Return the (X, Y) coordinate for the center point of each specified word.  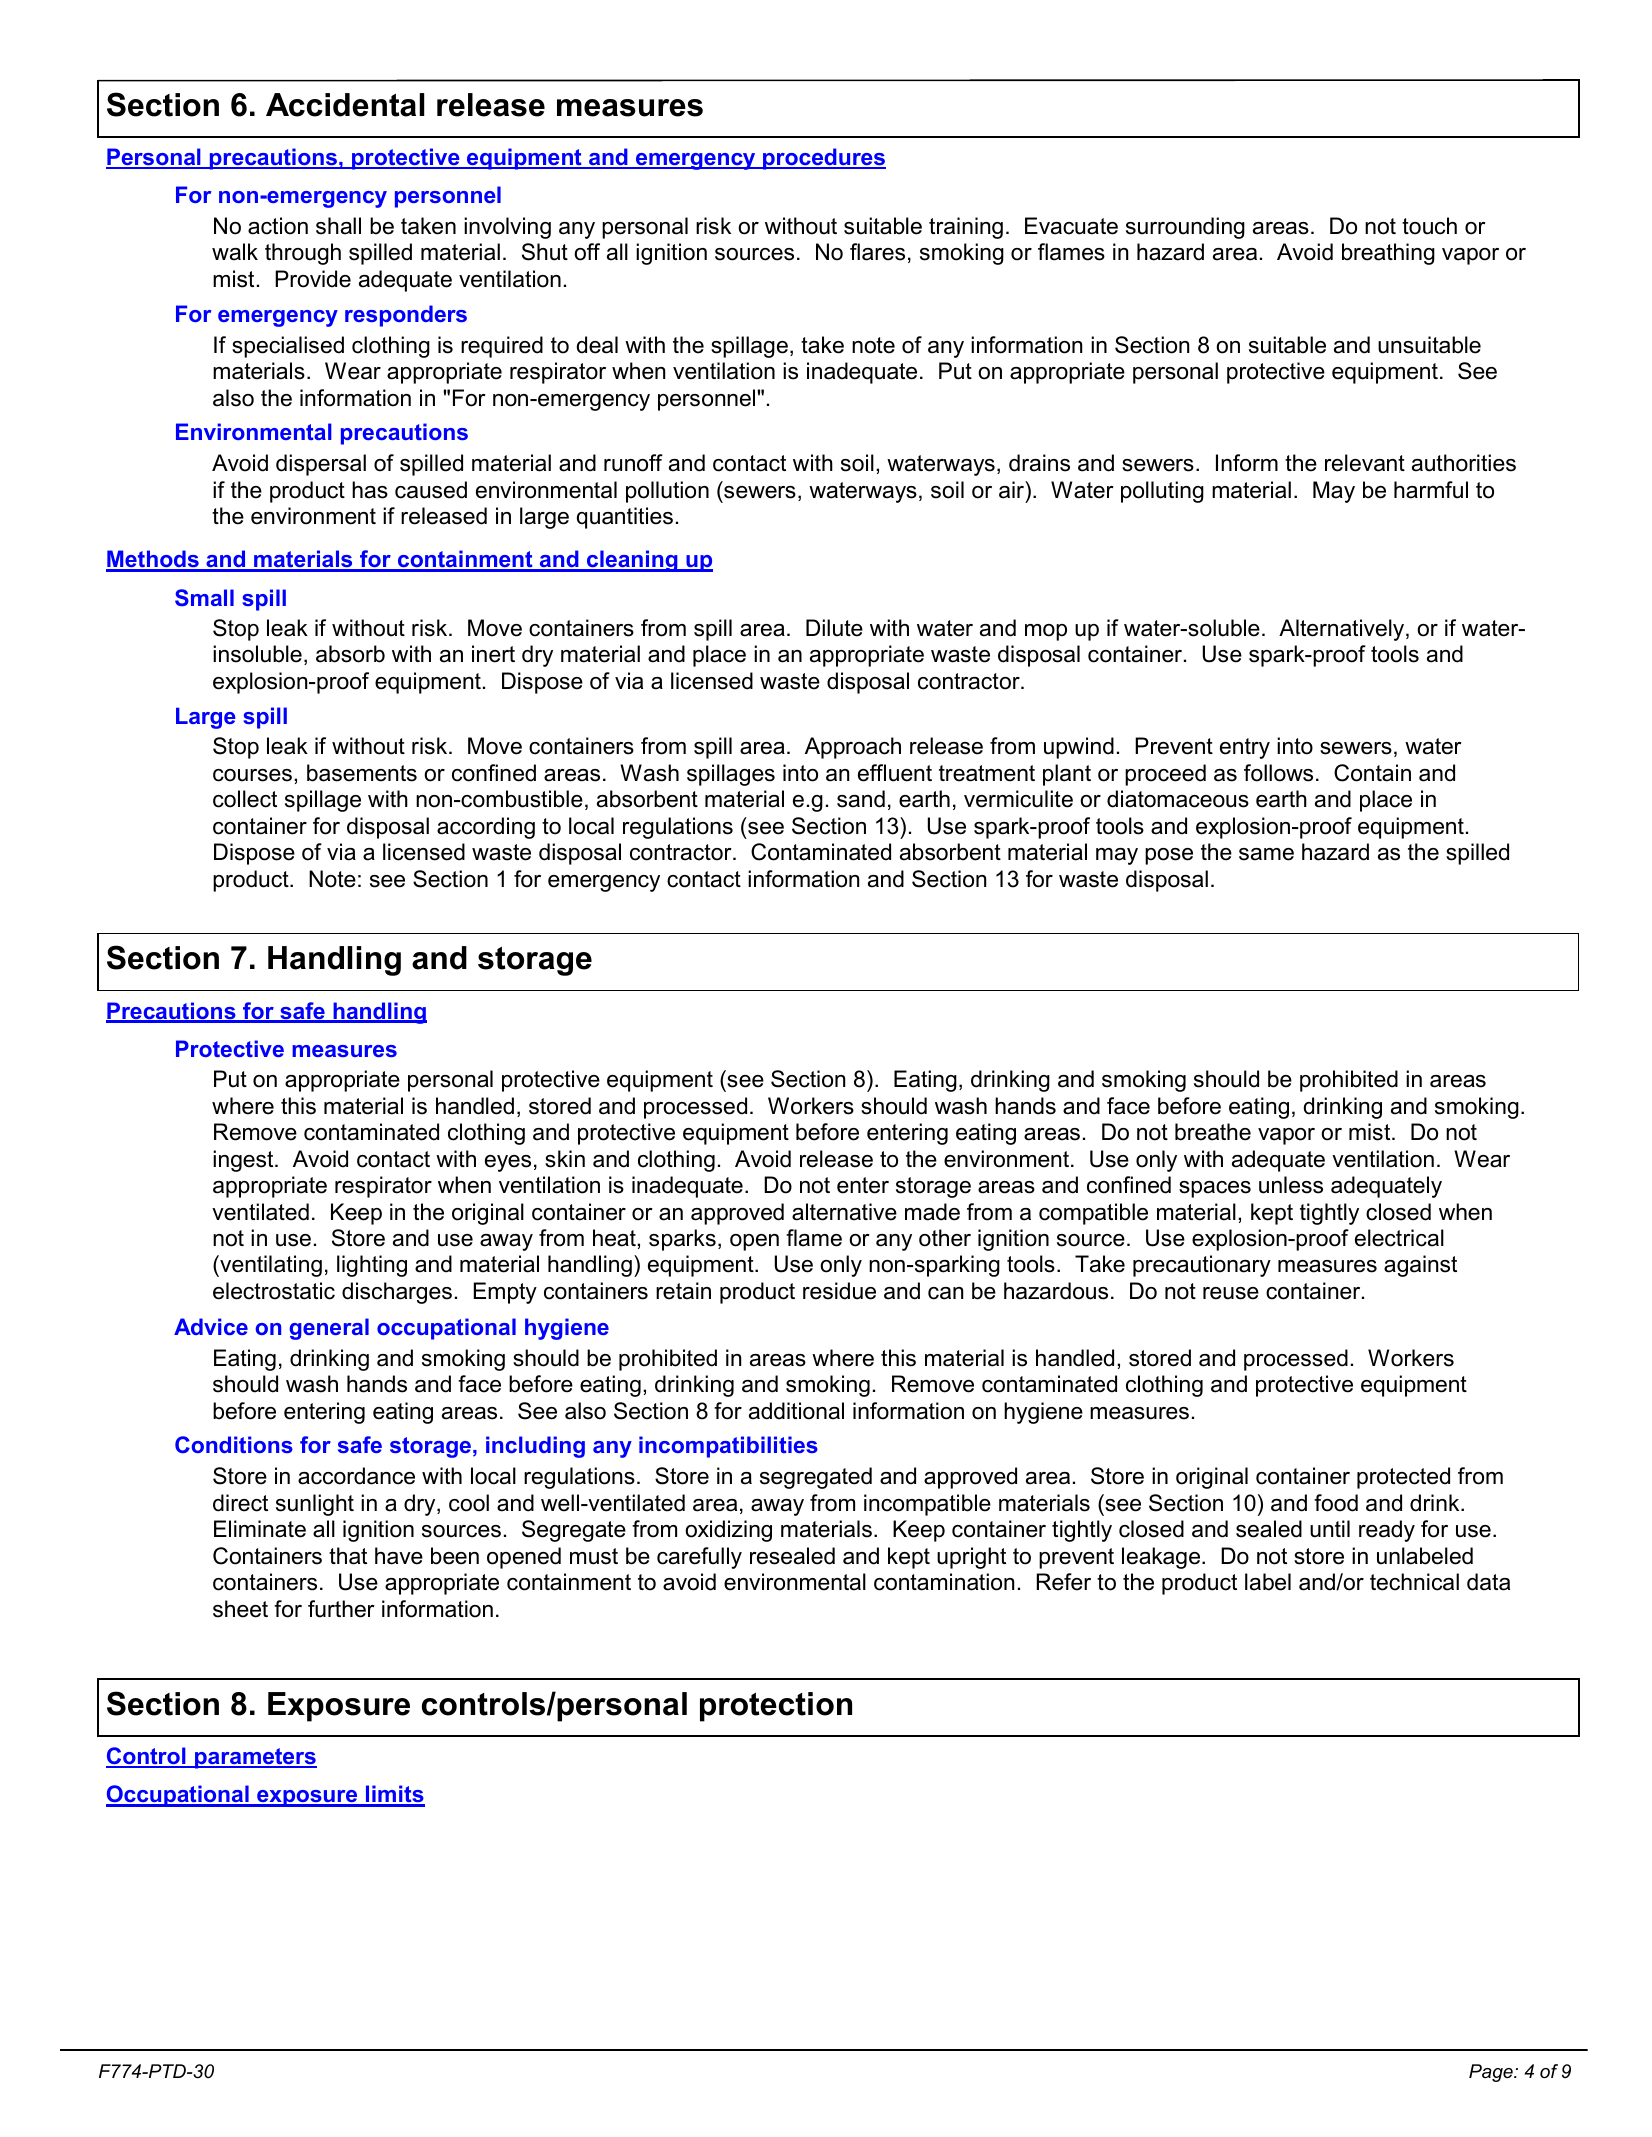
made (932, 1212)
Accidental (345, 105)
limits (394, 1795)
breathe (1213, 1132)
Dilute (834, 628)
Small (204, 597)
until (1330, 1529)
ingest (244, 1161)
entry (1245, 748)
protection (776, 1707)
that (348, 1556)
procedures (823, 159)
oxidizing (728, 1531)
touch (1429, 226)
